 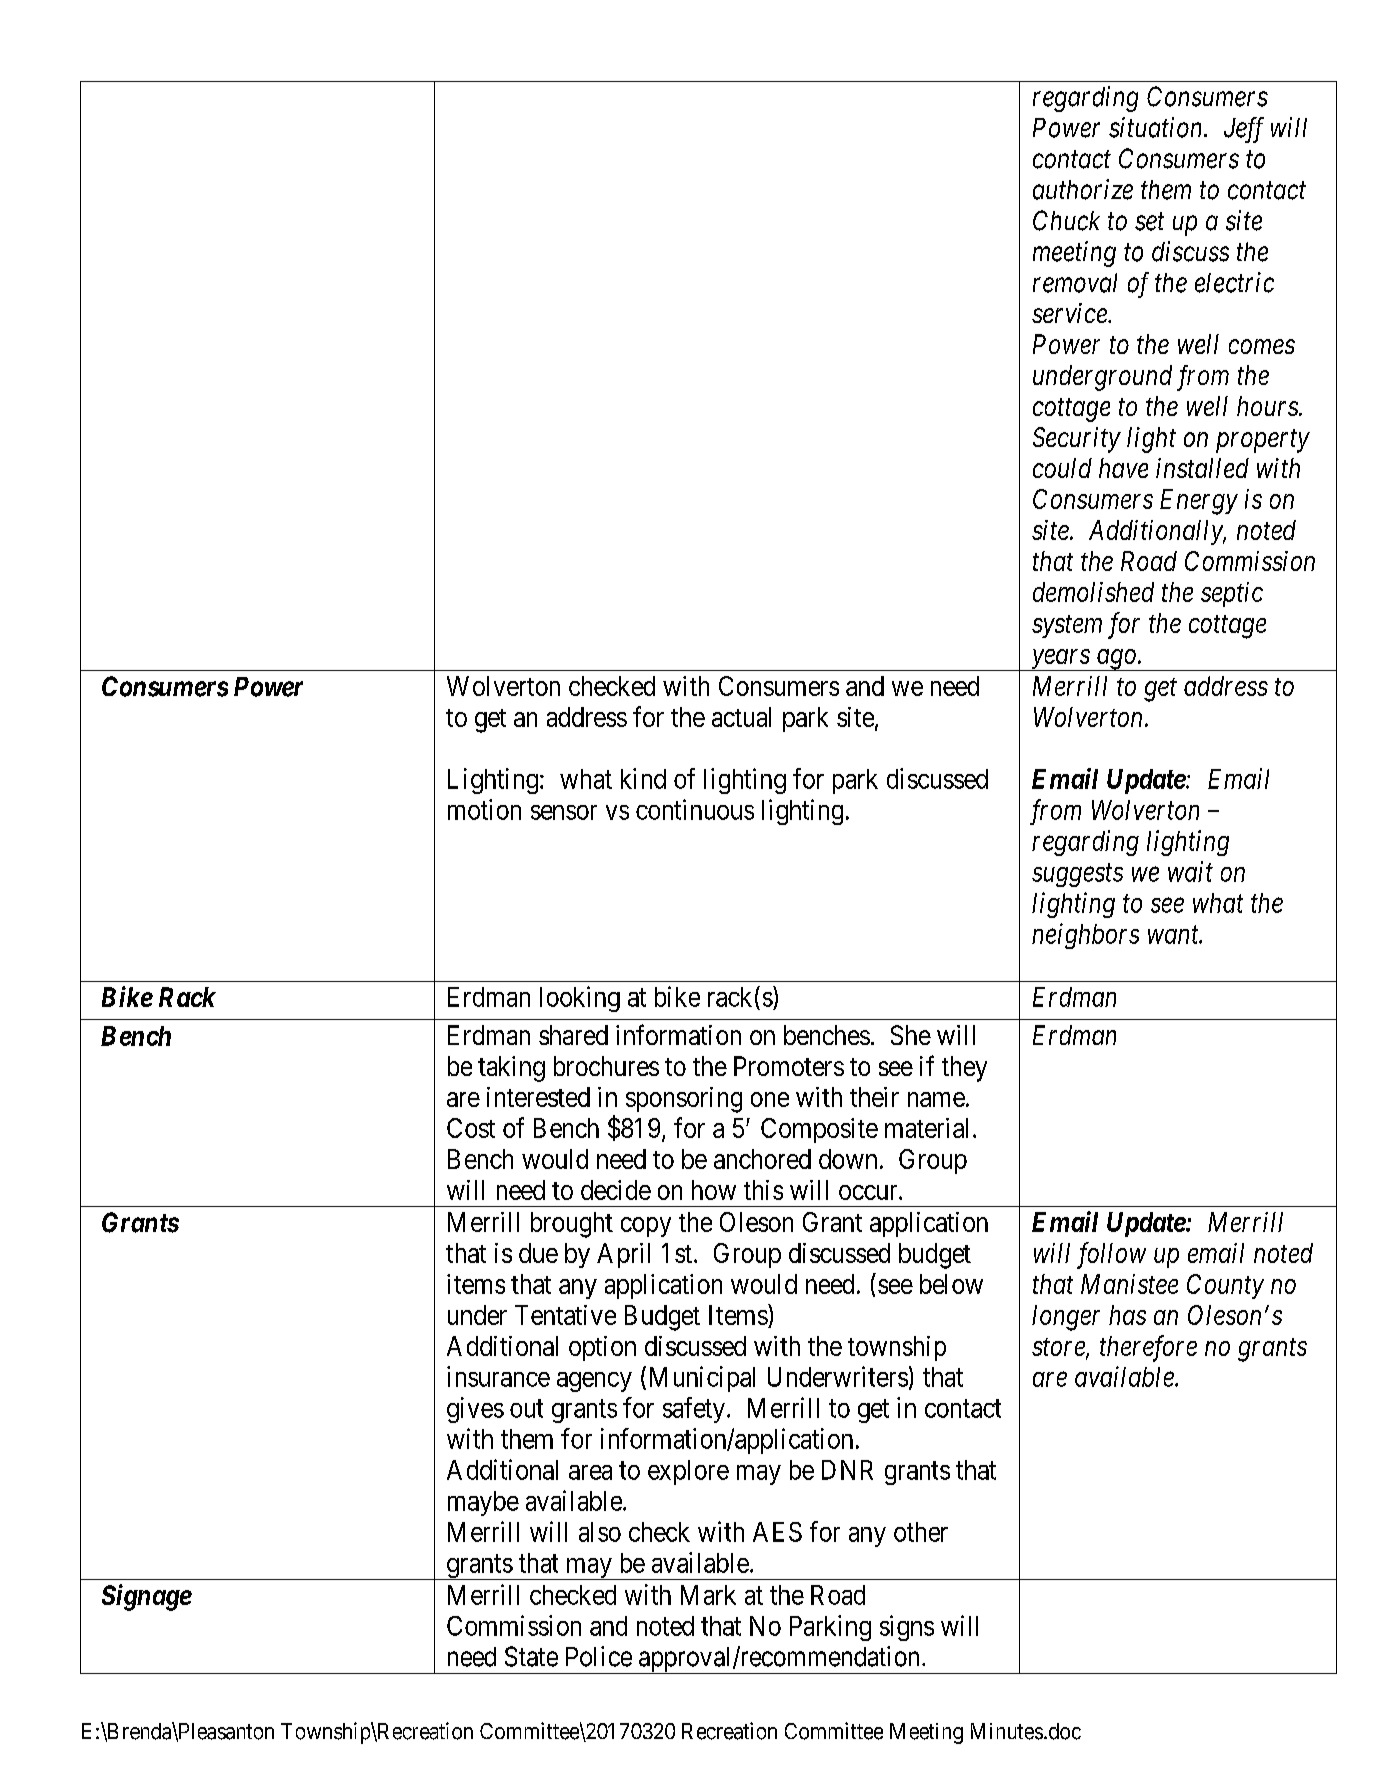 What do you see at coordinates (1083, 189) in the screenshot?
I see `authorize` at bounding box center [1083, 189].
